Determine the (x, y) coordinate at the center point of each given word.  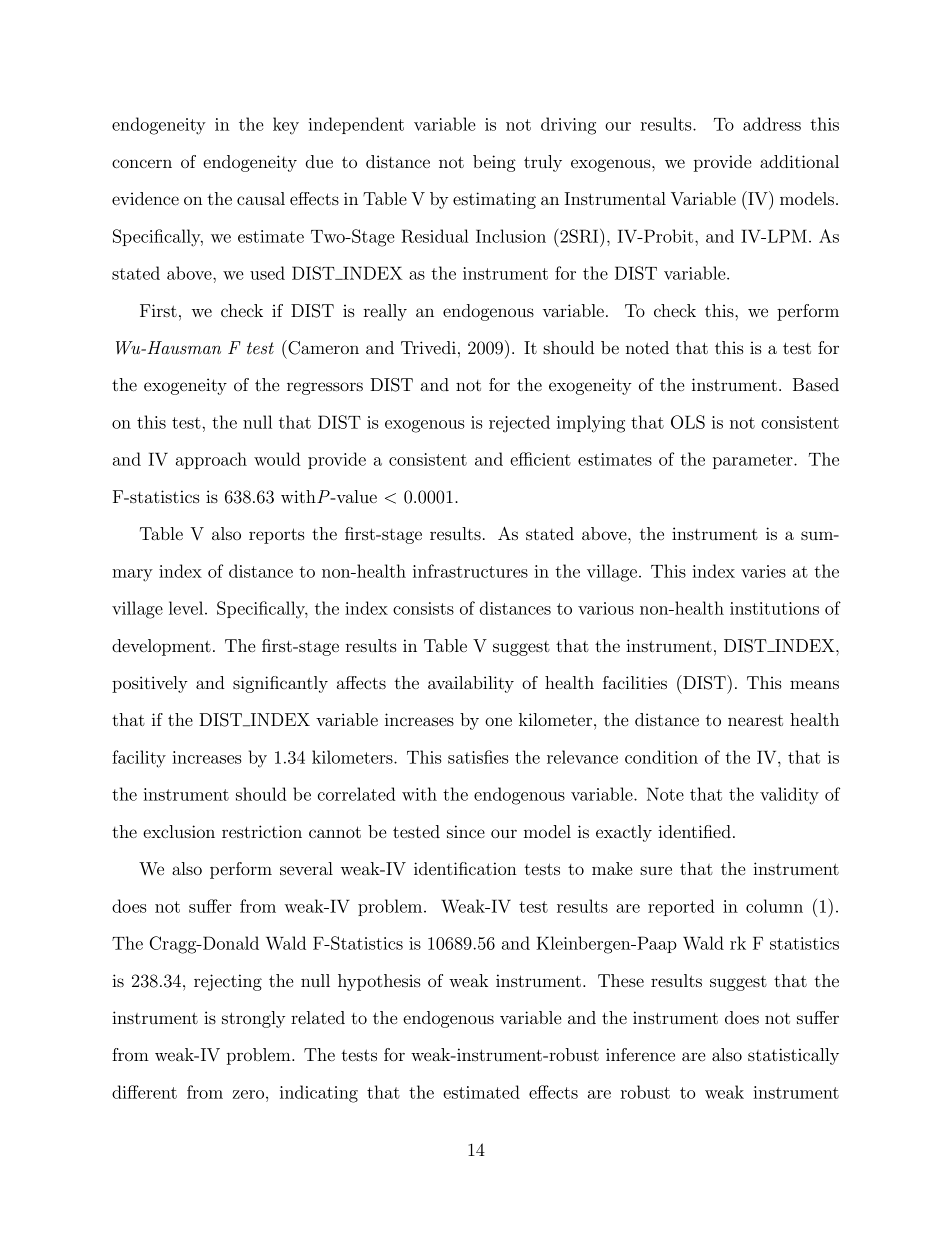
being (494, 163)
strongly (253, 1019)
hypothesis (379, 982)
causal (261, 198)
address (772, 124)
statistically (793, 1056)
